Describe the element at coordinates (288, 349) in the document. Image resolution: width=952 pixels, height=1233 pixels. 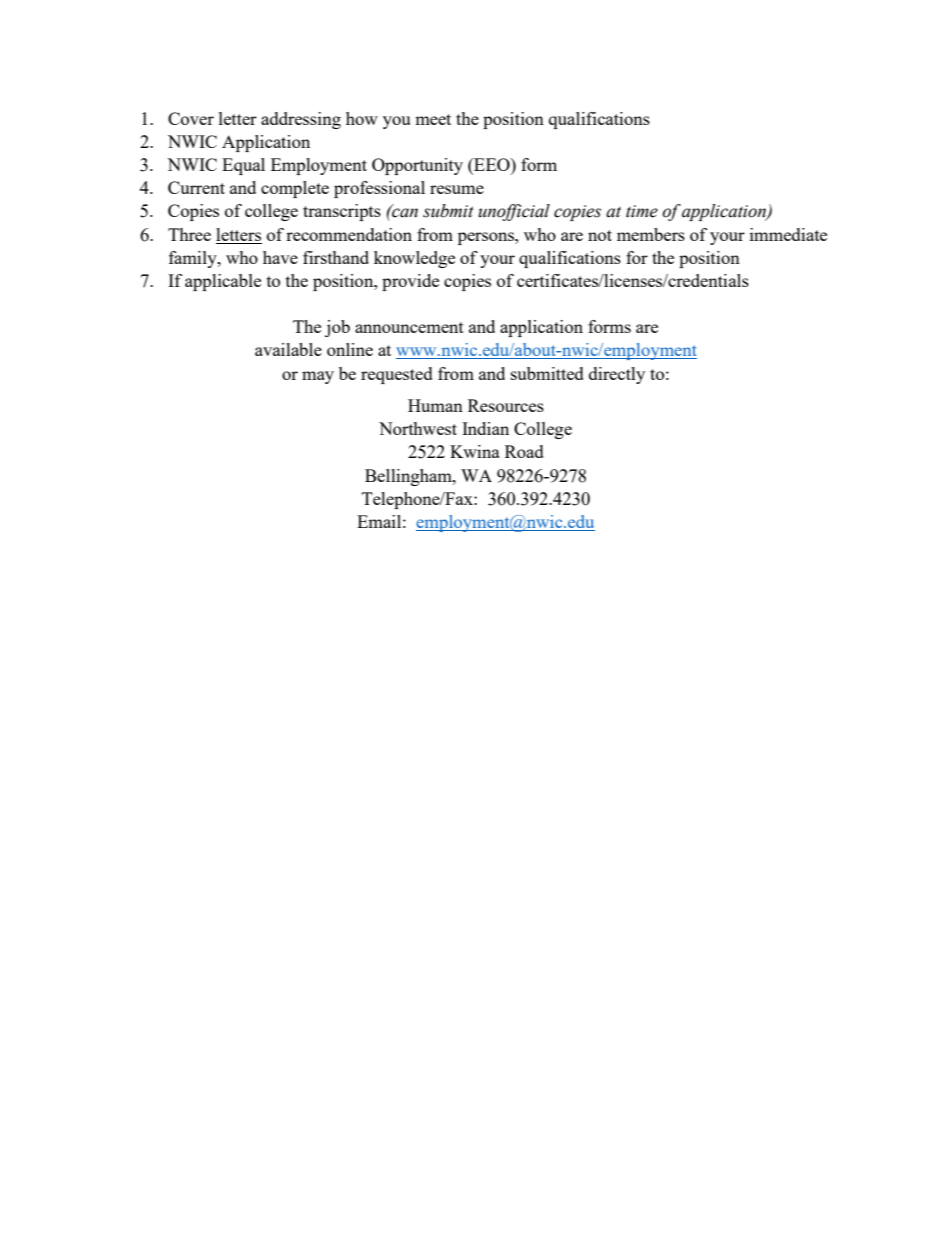
I see `available` at that location.
